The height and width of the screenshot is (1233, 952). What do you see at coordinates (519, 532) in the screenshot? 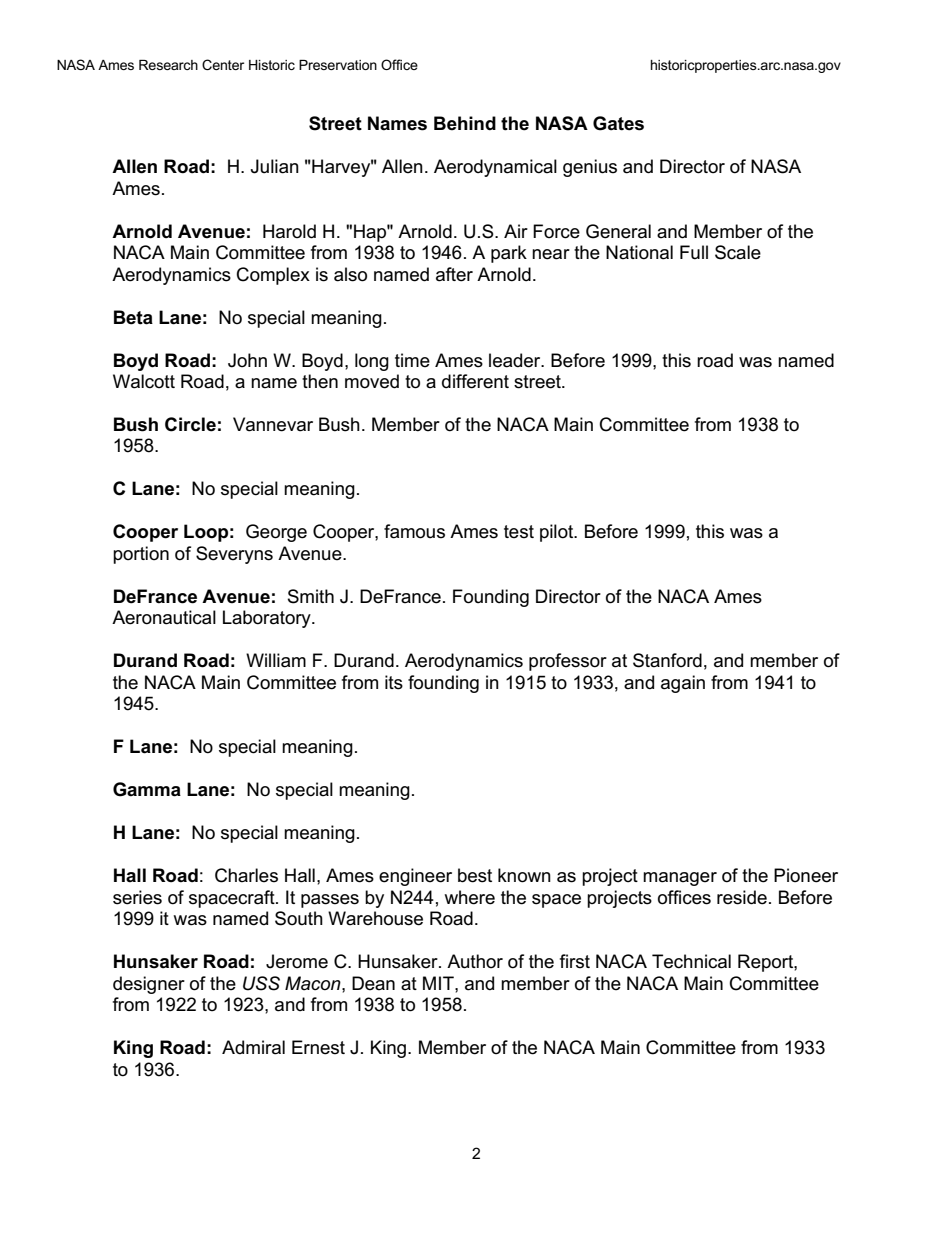
I see `test` at bounding box center [519, 532].
